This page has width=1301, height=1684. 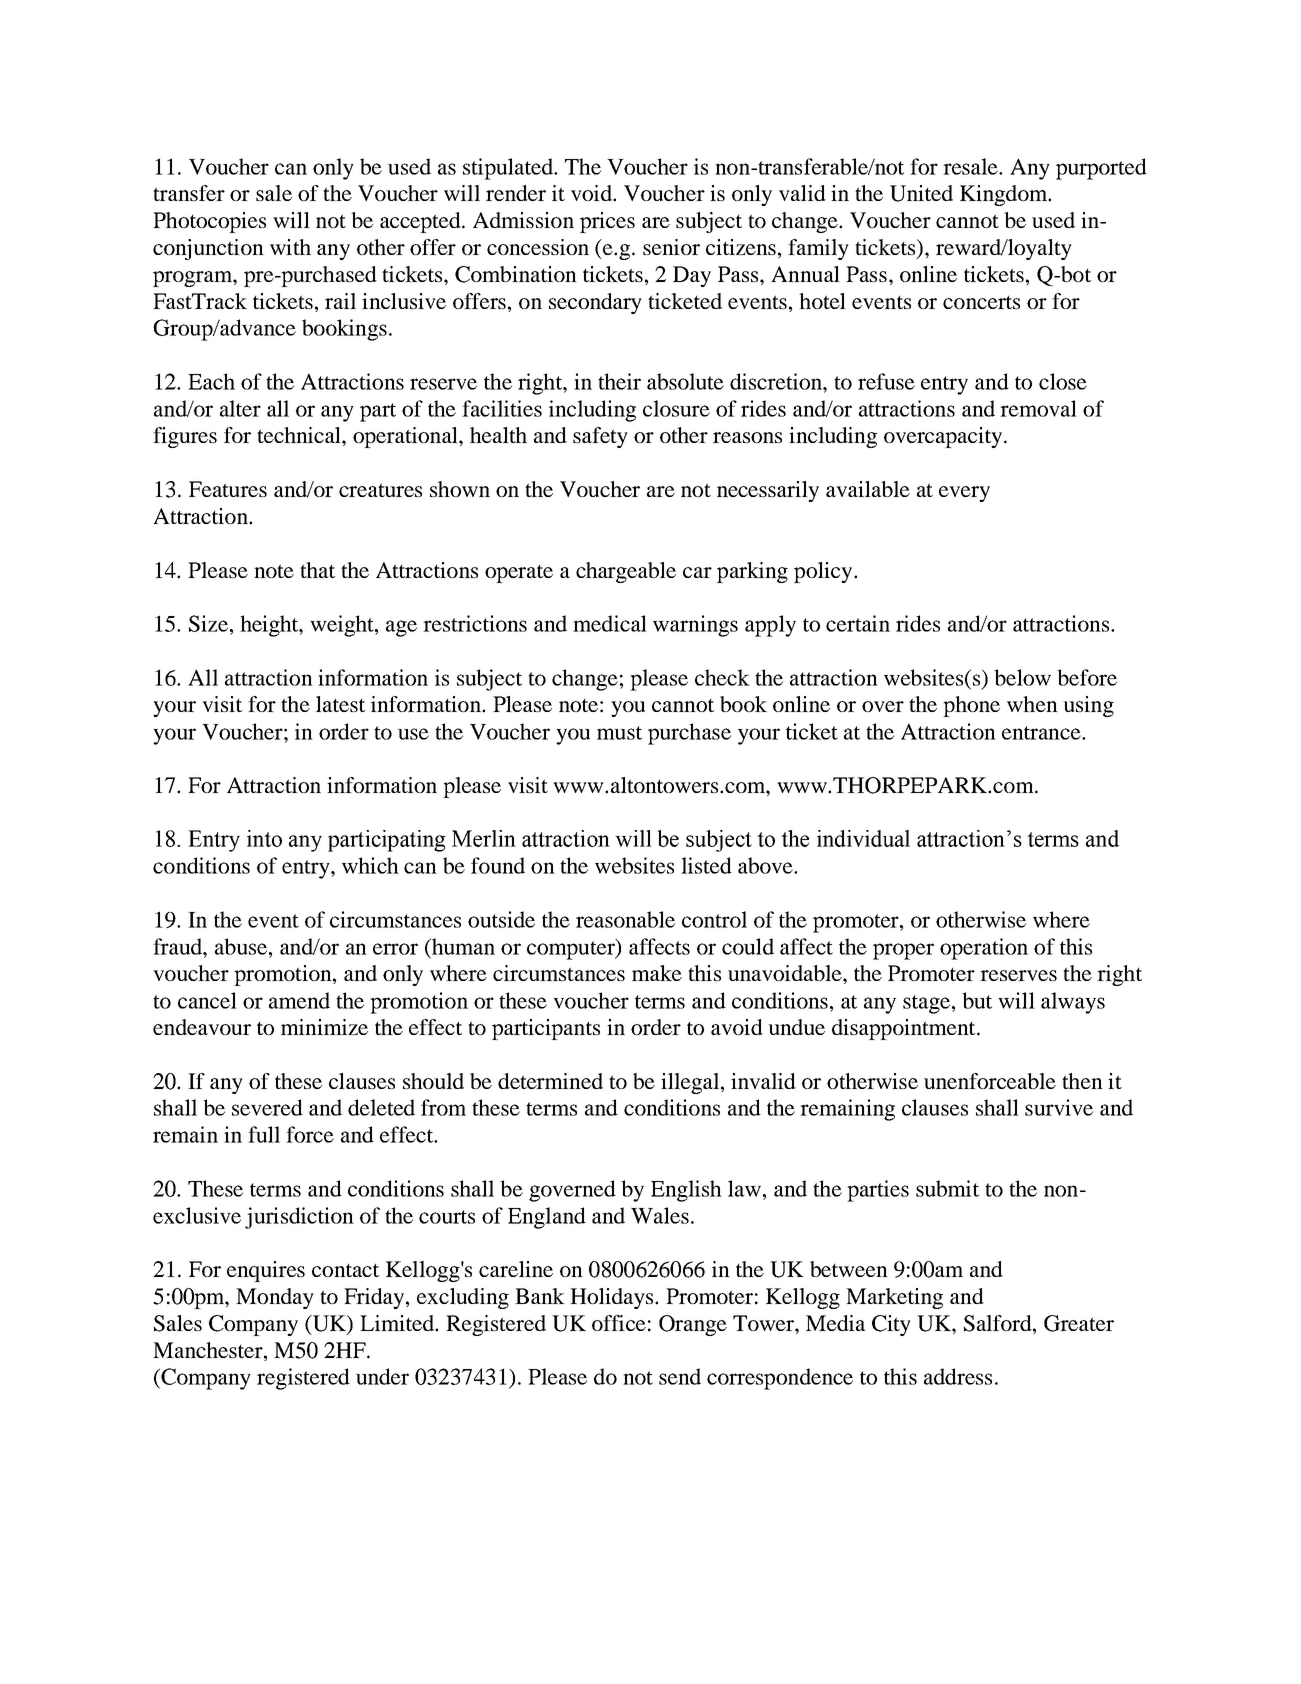 What do you see at coordinates (264, 838) in the page?
I see `into` at bounding box center [264, 838].
